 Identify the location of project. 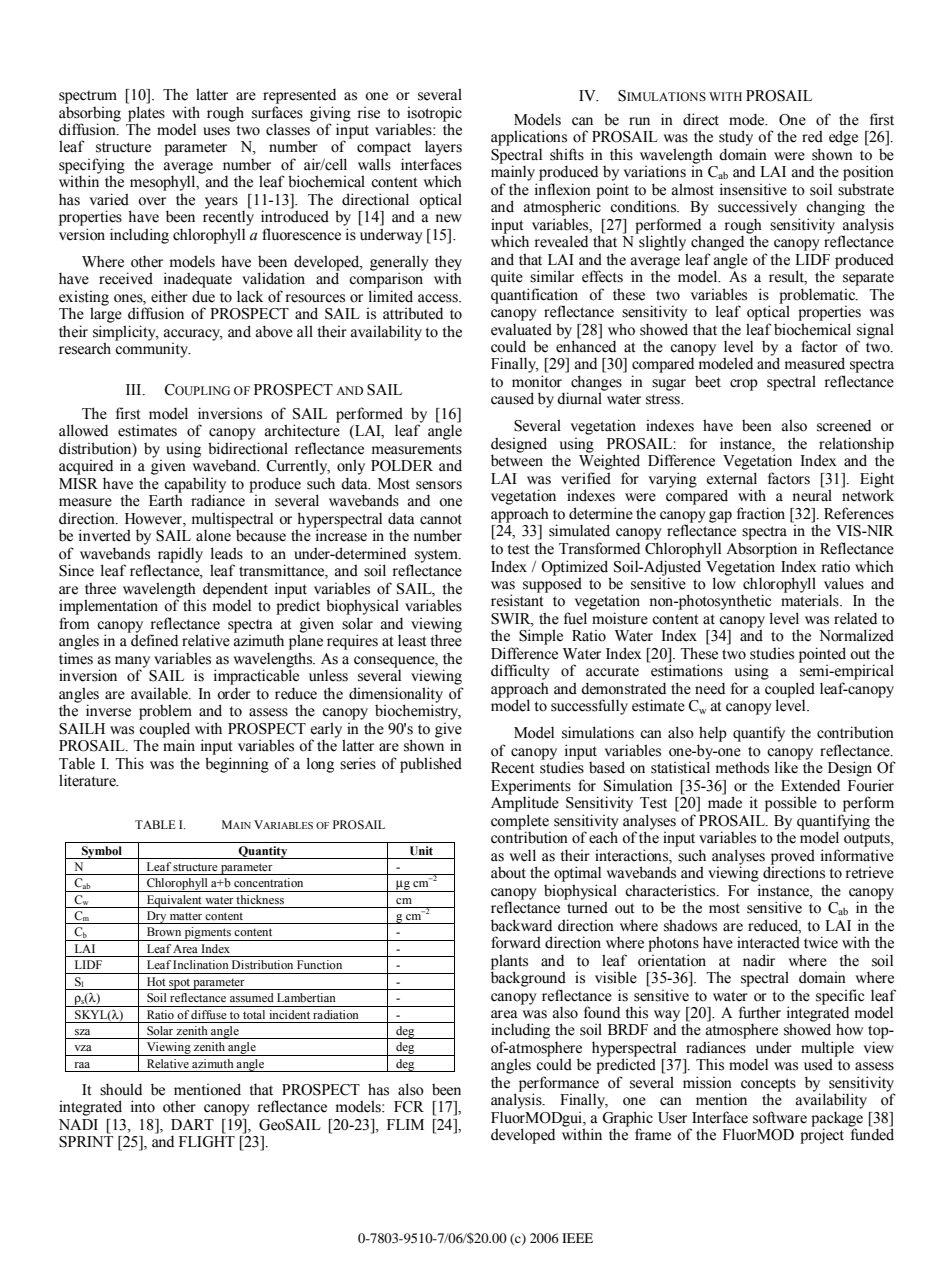
(822, 1136).
